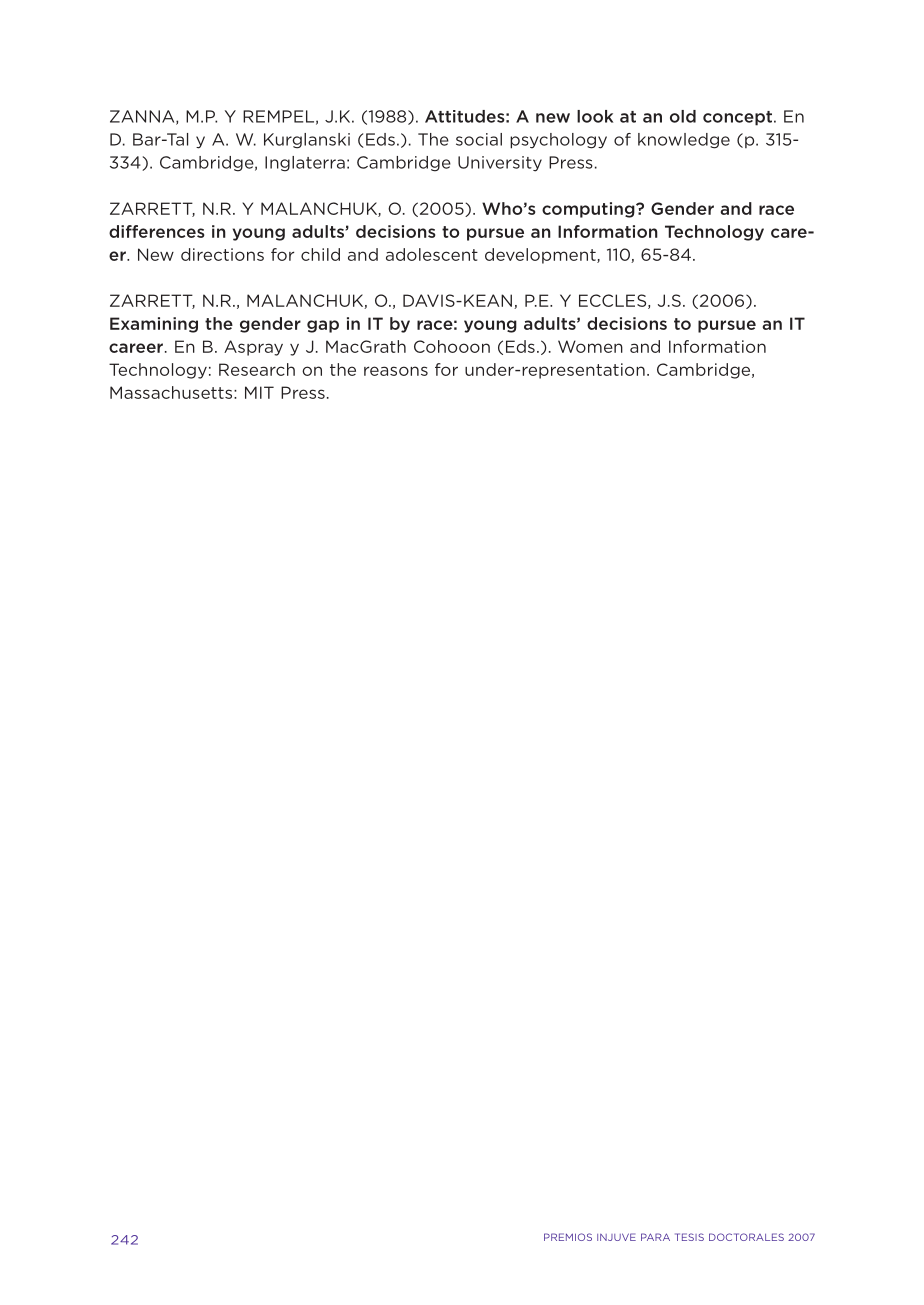 This page has height=1305, width=924. Describe the element at coordinates (684, 141) in the page. I see `knowledge` at that location.
